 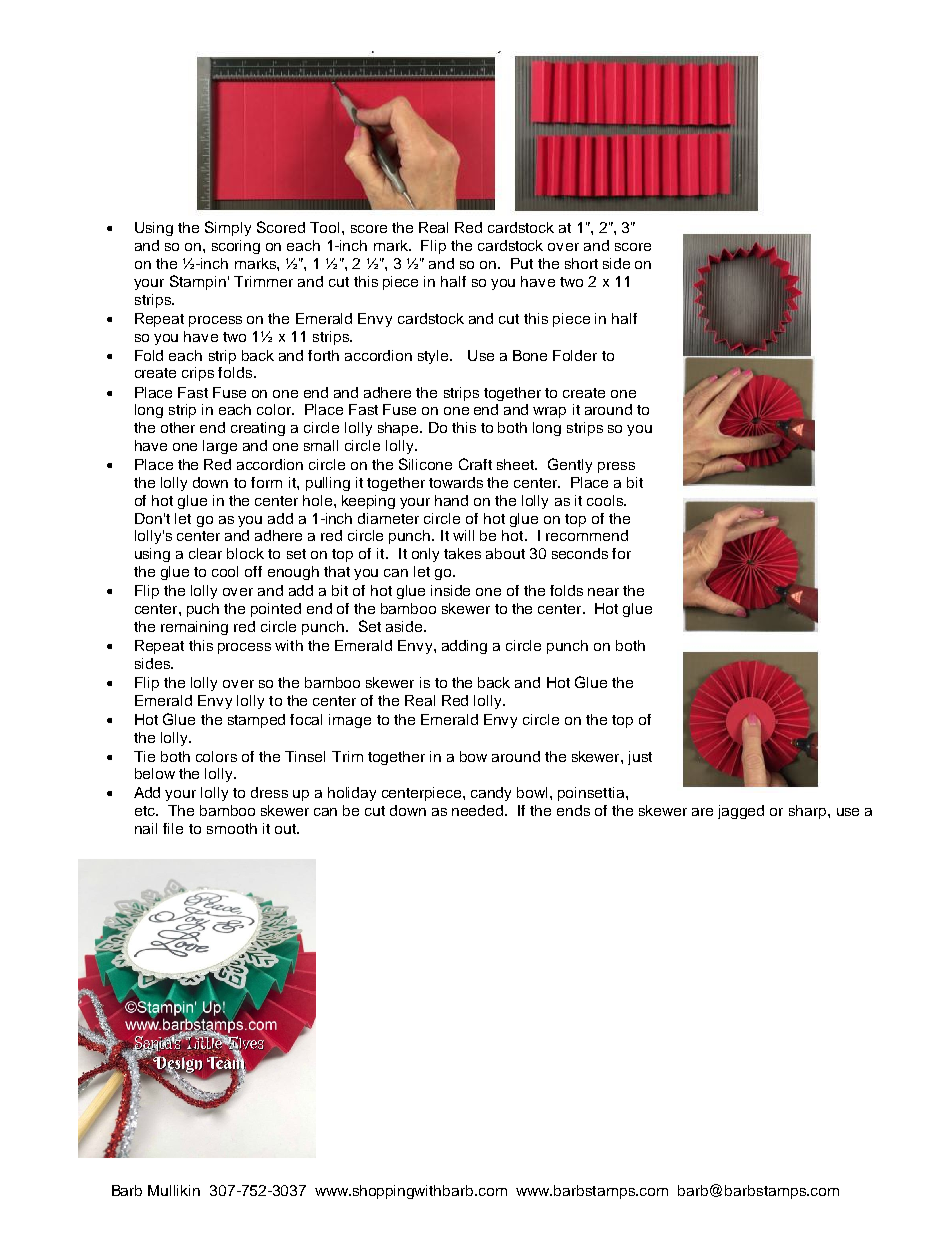 What do you see at coordinates (587, 535) in the screenshot?
I see `recommend` at bounding box center [587, 535].
